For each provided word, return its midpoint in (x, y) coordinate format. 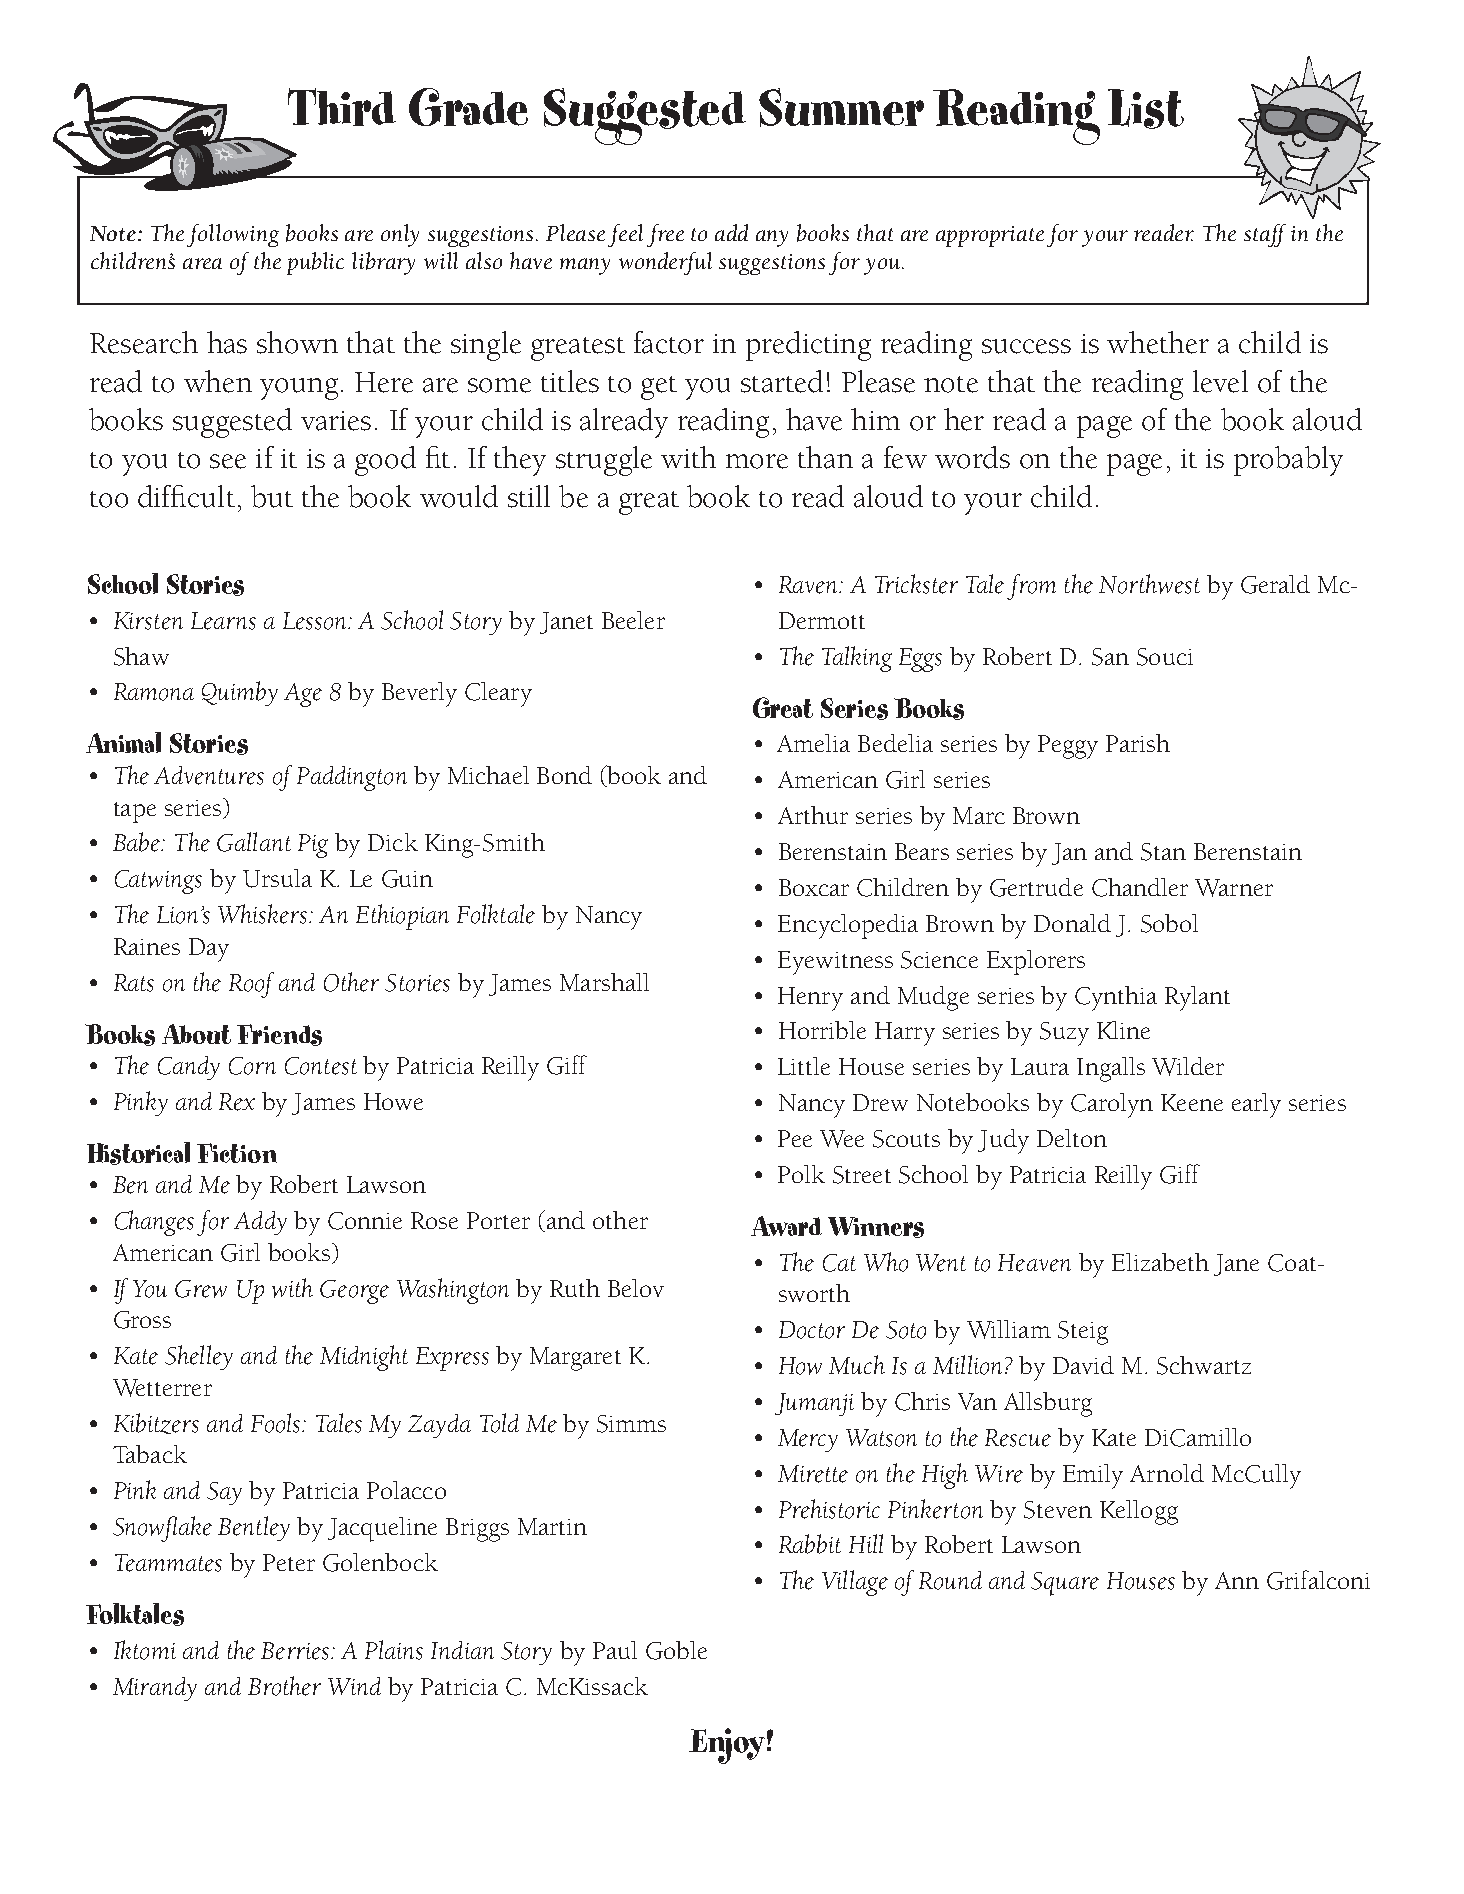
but (272, 496)
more (757, 461)
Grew (201, 1289)
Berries (296, 1651)
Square (1065, 1584)
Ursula (277, 878)
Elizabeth (1160, 1262)
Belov (636, 1288)
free (665, 235)
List (1146, 109)
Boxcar (814, 887)
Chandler (1140, 887)
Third (342, 107)
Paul (615, 1650)
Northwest (1149, 584)
